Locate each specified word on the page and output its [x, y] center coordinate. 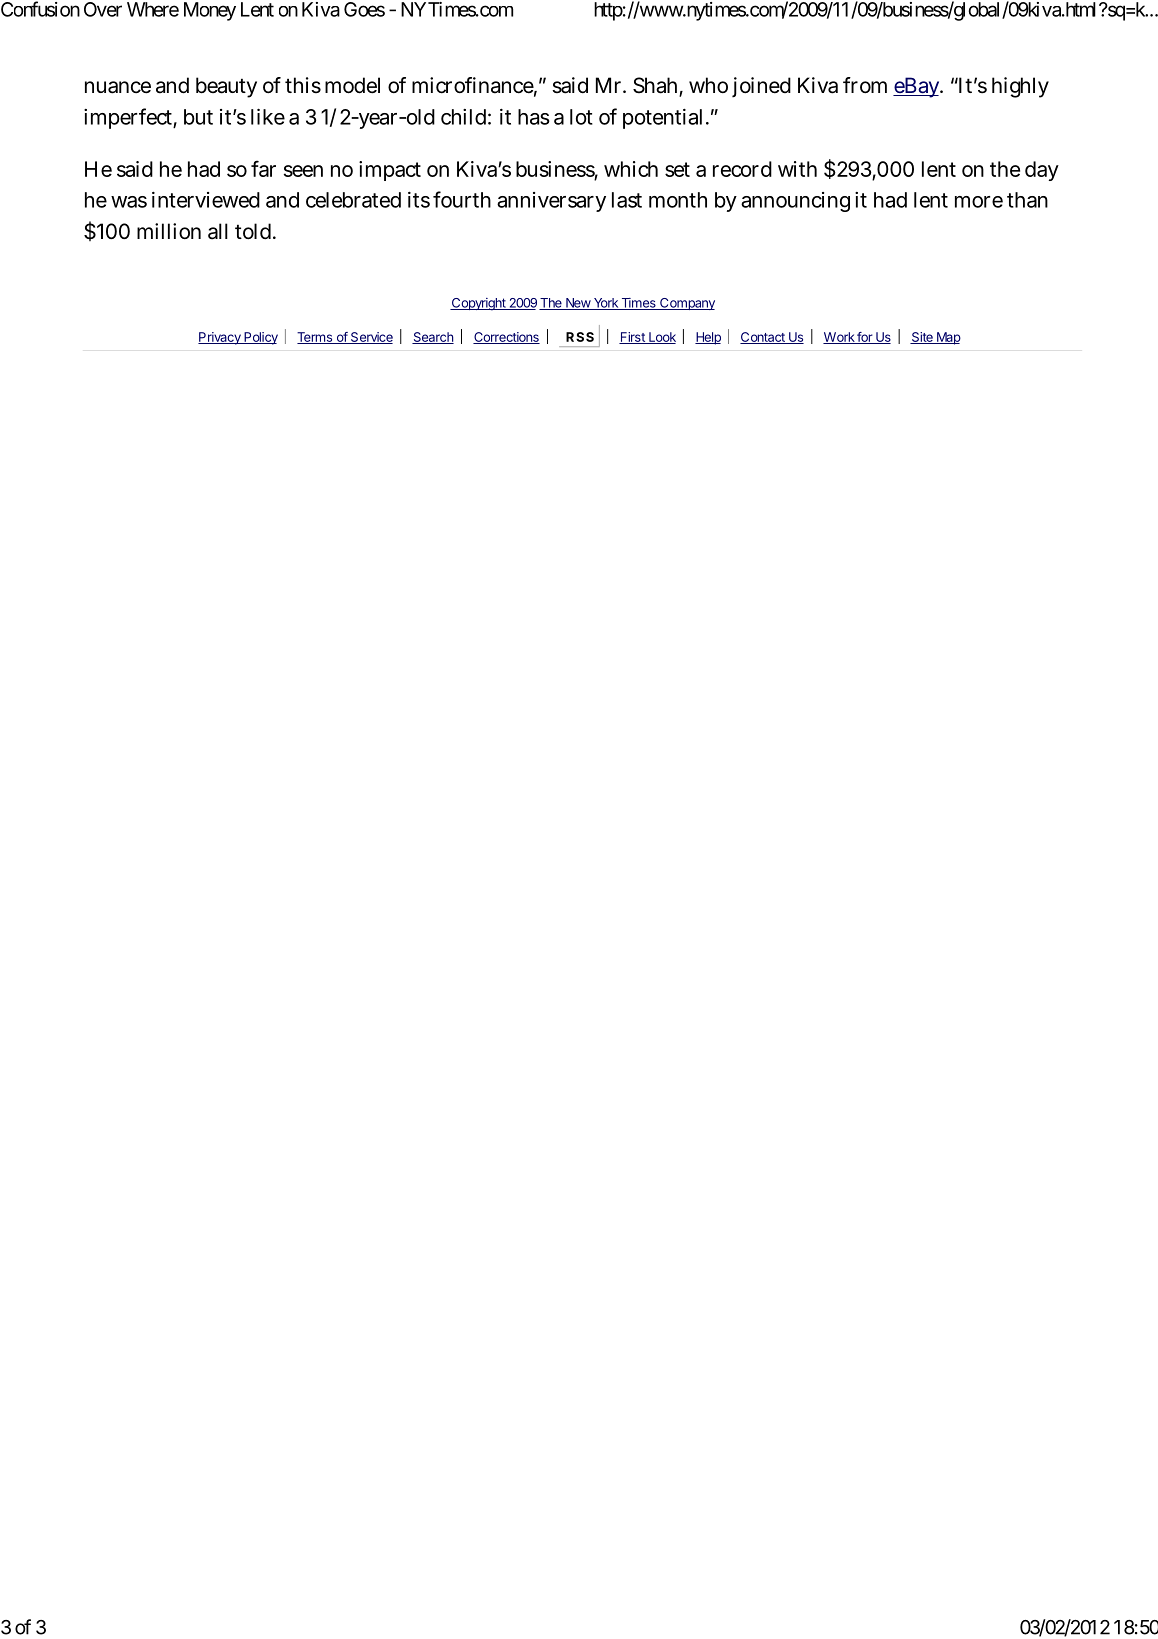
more [979, 202]
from [865, 85]
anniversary [551, 202]
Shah [655, 85]
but [198, 117]
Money [210, 11]
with [797, 169]
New [578, 304]
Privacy [220, 338]
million [169, 231]
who [708, 85]
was [129, 202]
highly [1020, 87]
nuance [118, 87]
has [534, 117]
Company [686, 304]
